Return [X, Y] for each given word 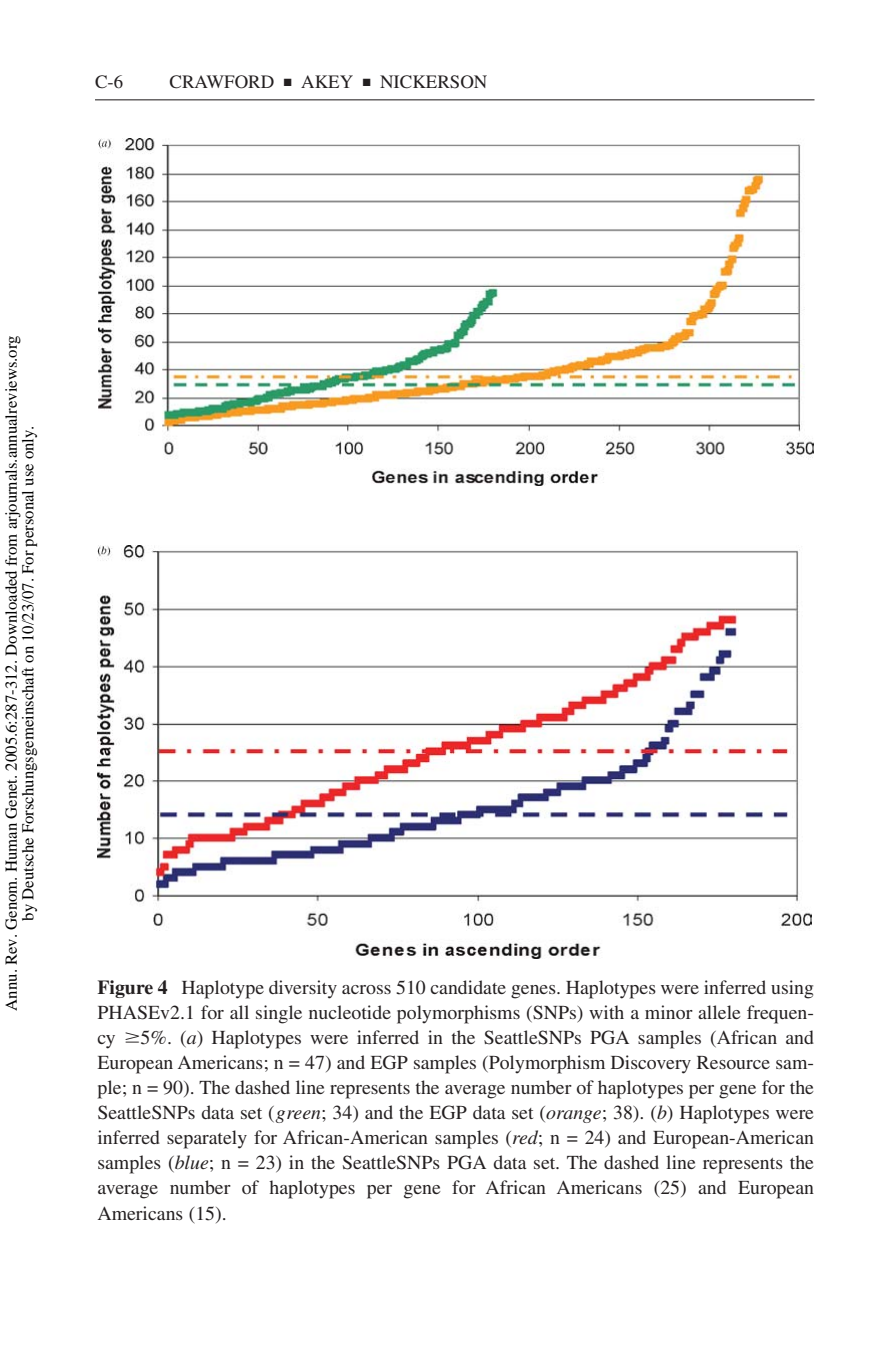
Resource [733, 1062]
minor [669, 1012]
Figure [125, 989]
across [366, 989]
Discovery [651, 1064]
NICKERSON [433, 82]
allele [719, 1012]
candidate [468, 987]
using [792, 989]
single [279, 1014]
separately [207, 1139]
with [606, 1012]
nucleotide [350, 1012]
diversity [303, 989]
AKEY [327, 81]
